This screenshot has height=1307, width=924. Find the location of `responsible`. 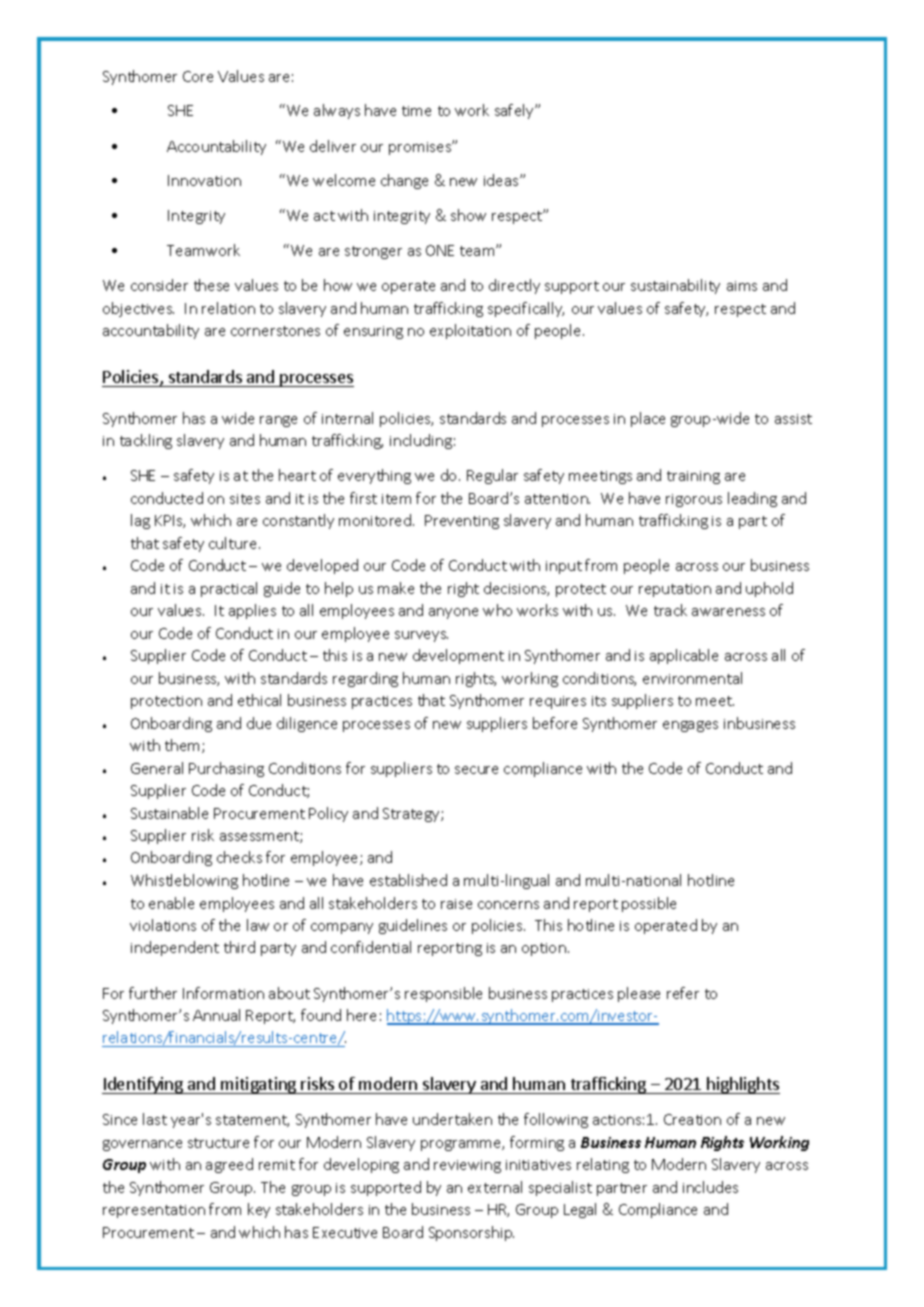

responsible is located at coordinates (443, 994).
